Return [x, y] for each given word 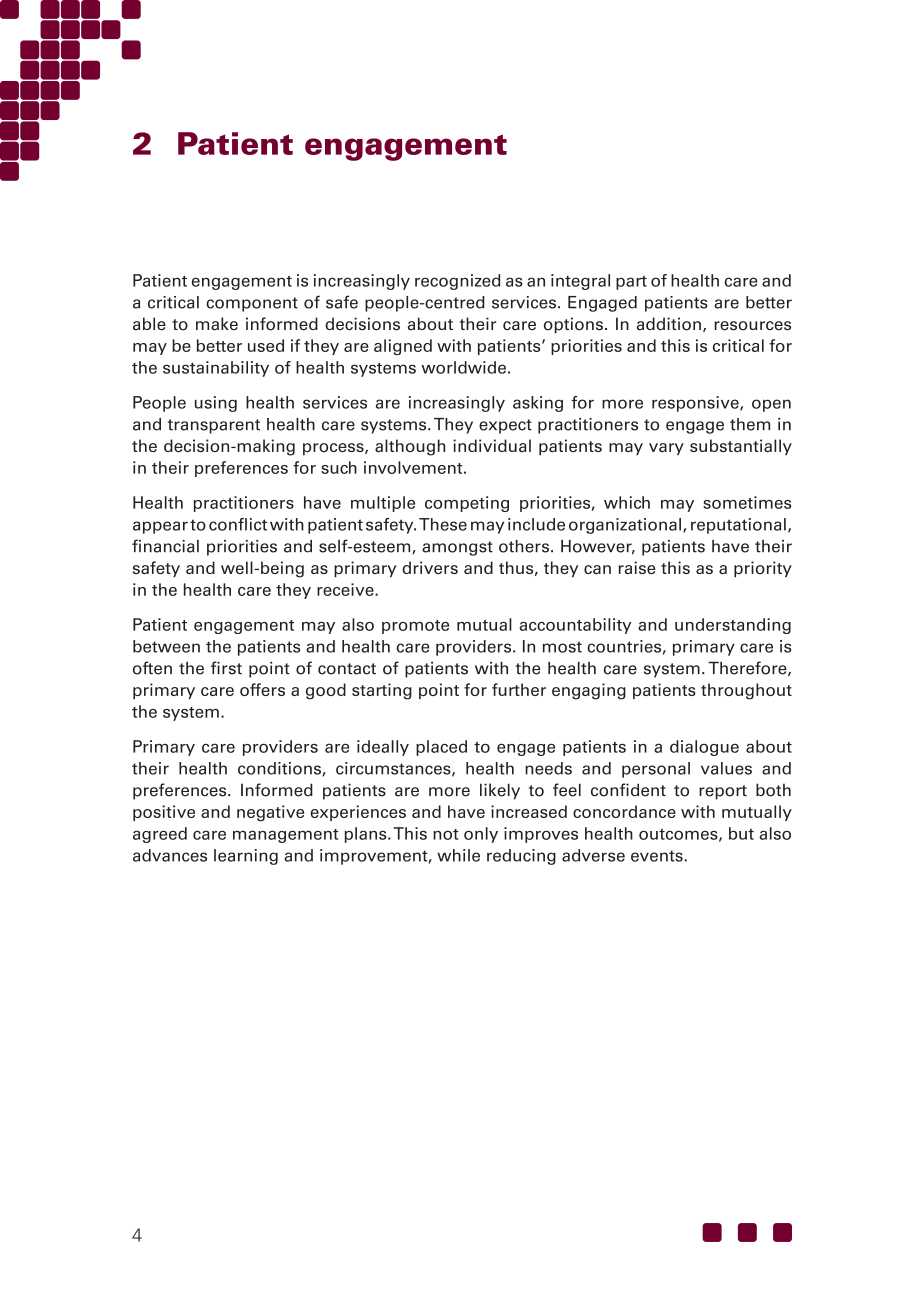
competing [467, 504]
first [226, 668]
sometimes [747, 502]
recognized [457, 282]
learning [246, 857]
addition [669, 324]
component [252, 304]
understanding [733, 626]
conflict [238, 524]
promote [415, 627]
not [446, 834]
